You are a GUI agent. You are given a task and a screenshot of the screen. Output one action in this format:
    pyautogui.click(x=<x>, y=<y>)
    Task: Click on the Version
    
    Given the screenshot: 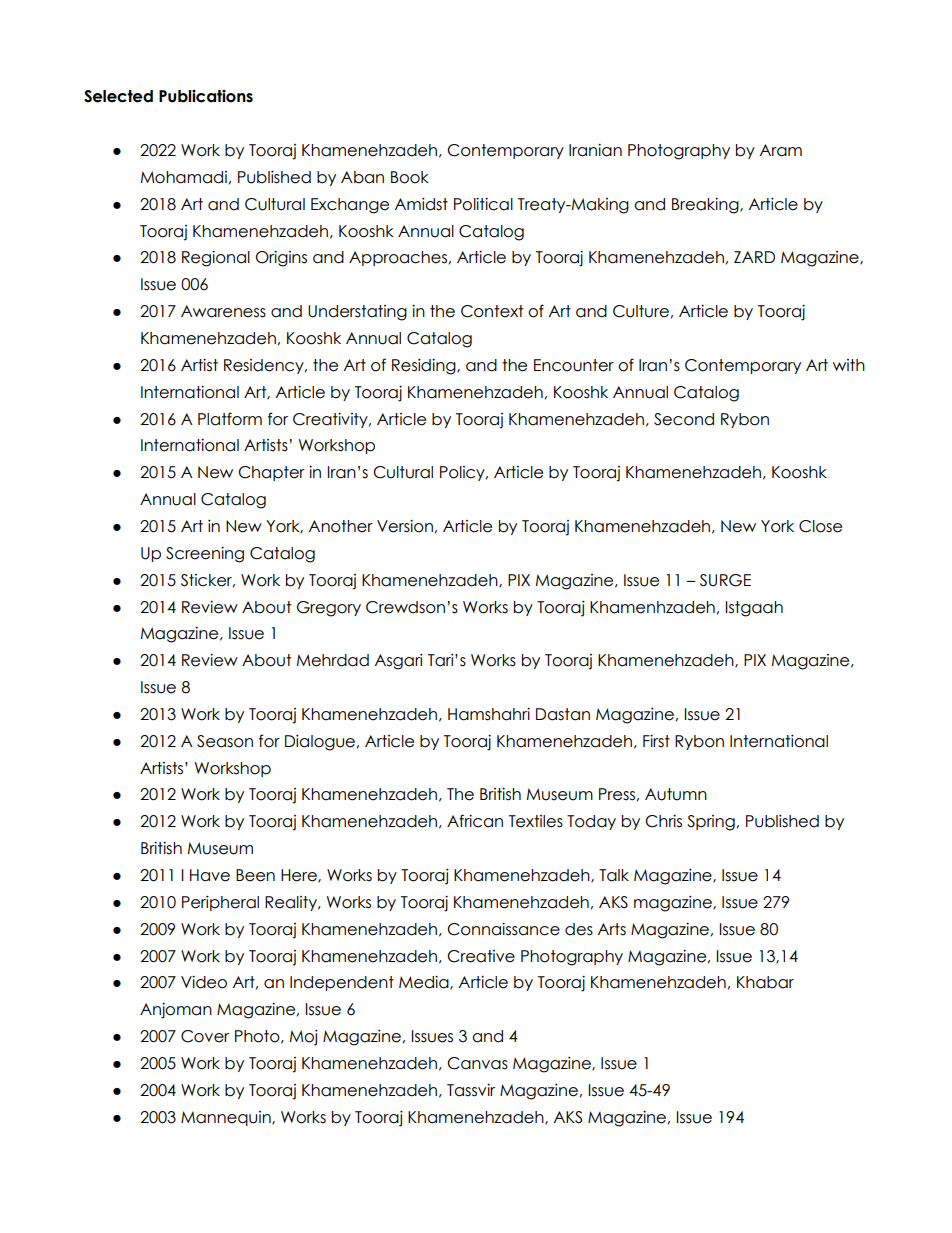 What is the action you would take?
    pyautogui.click(x=405, y=526)
